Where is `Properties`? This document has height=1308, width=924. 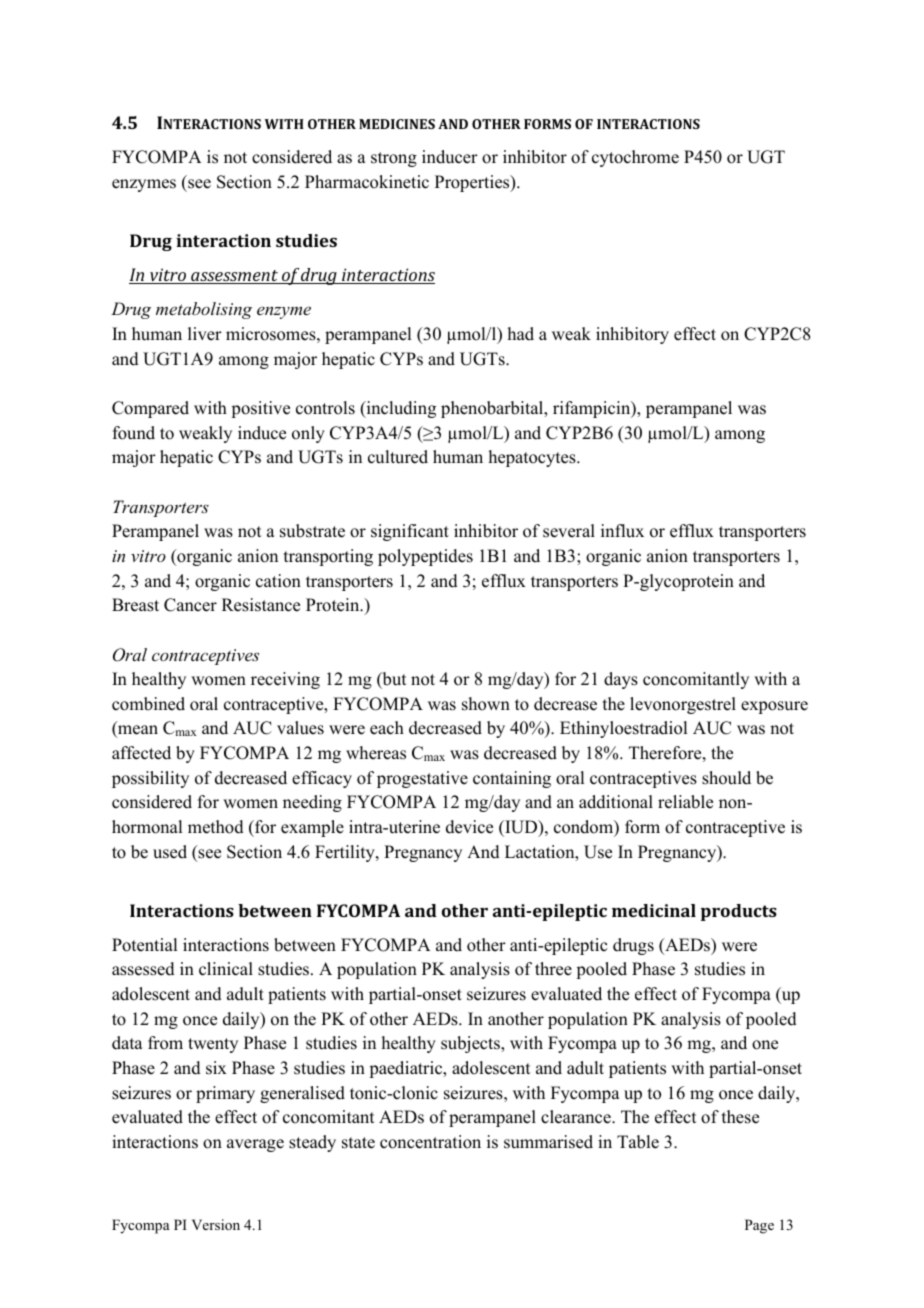 Properties is located at coordinates (473, 183).
